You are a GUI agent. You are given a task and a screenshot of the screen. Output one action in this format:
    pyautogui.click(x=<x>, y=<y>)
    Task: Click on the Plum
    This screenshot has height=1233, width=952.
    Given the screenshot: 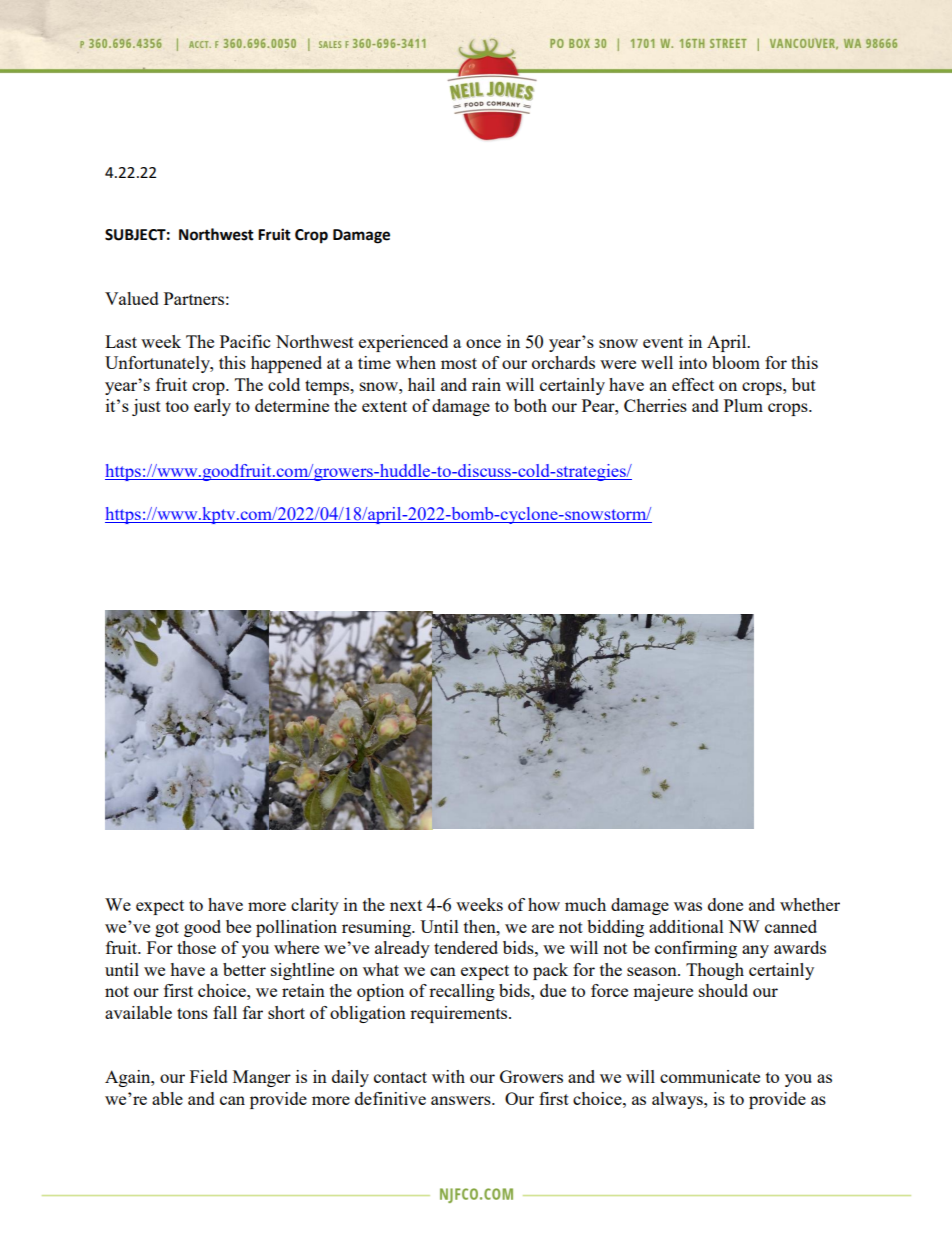 What is the action you would take?
    pyautogui.click(x=743, y=405)
